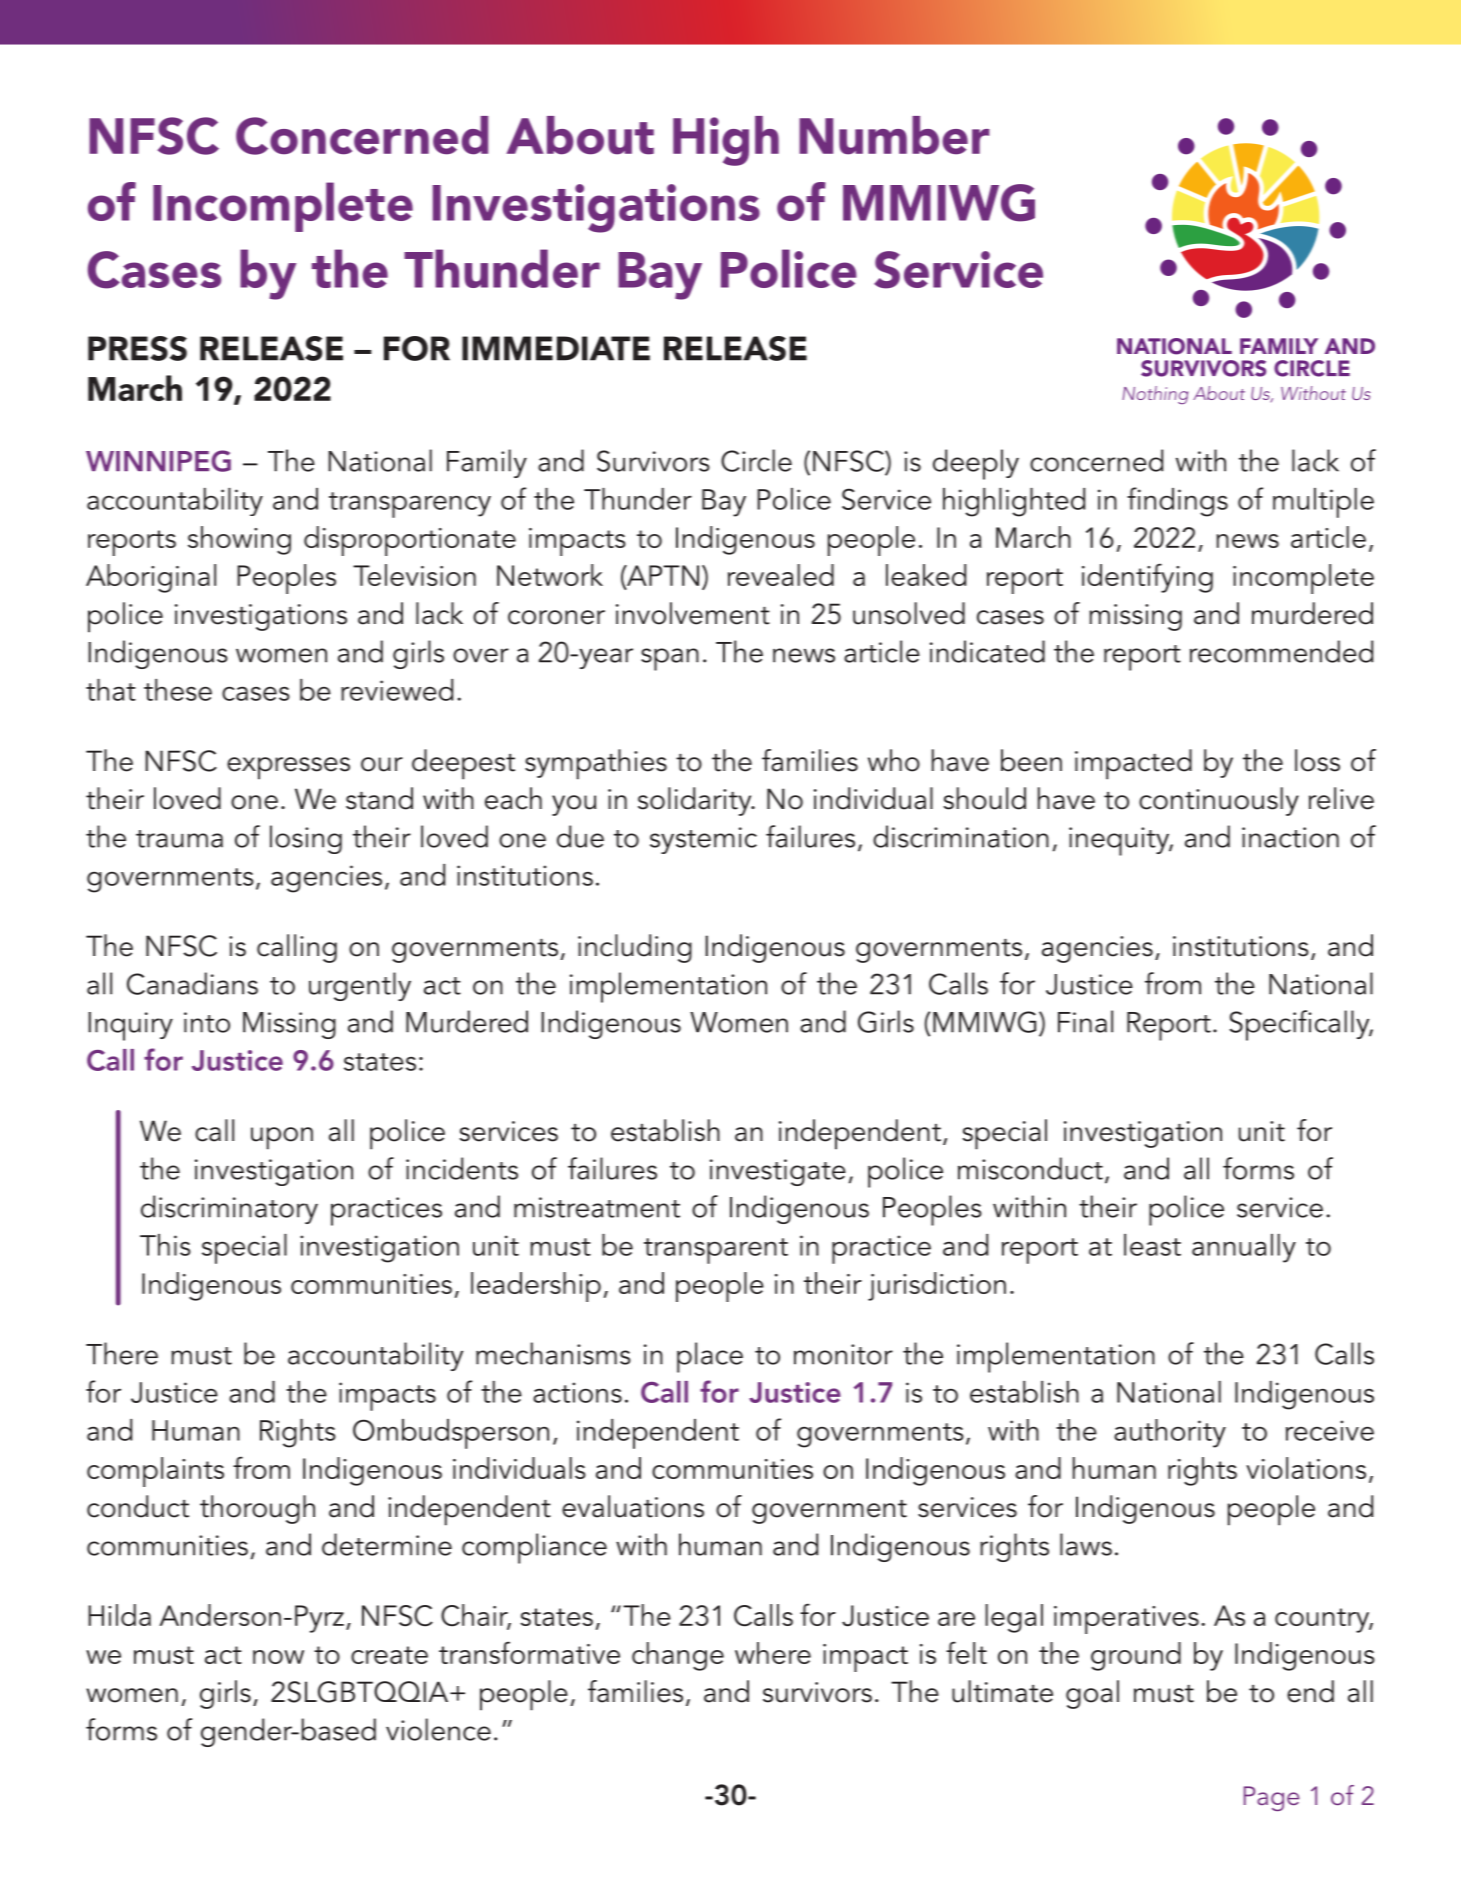 The height and width of the screenshot is (1891, 1461). I want to click on revealed, so click(781, 575).
